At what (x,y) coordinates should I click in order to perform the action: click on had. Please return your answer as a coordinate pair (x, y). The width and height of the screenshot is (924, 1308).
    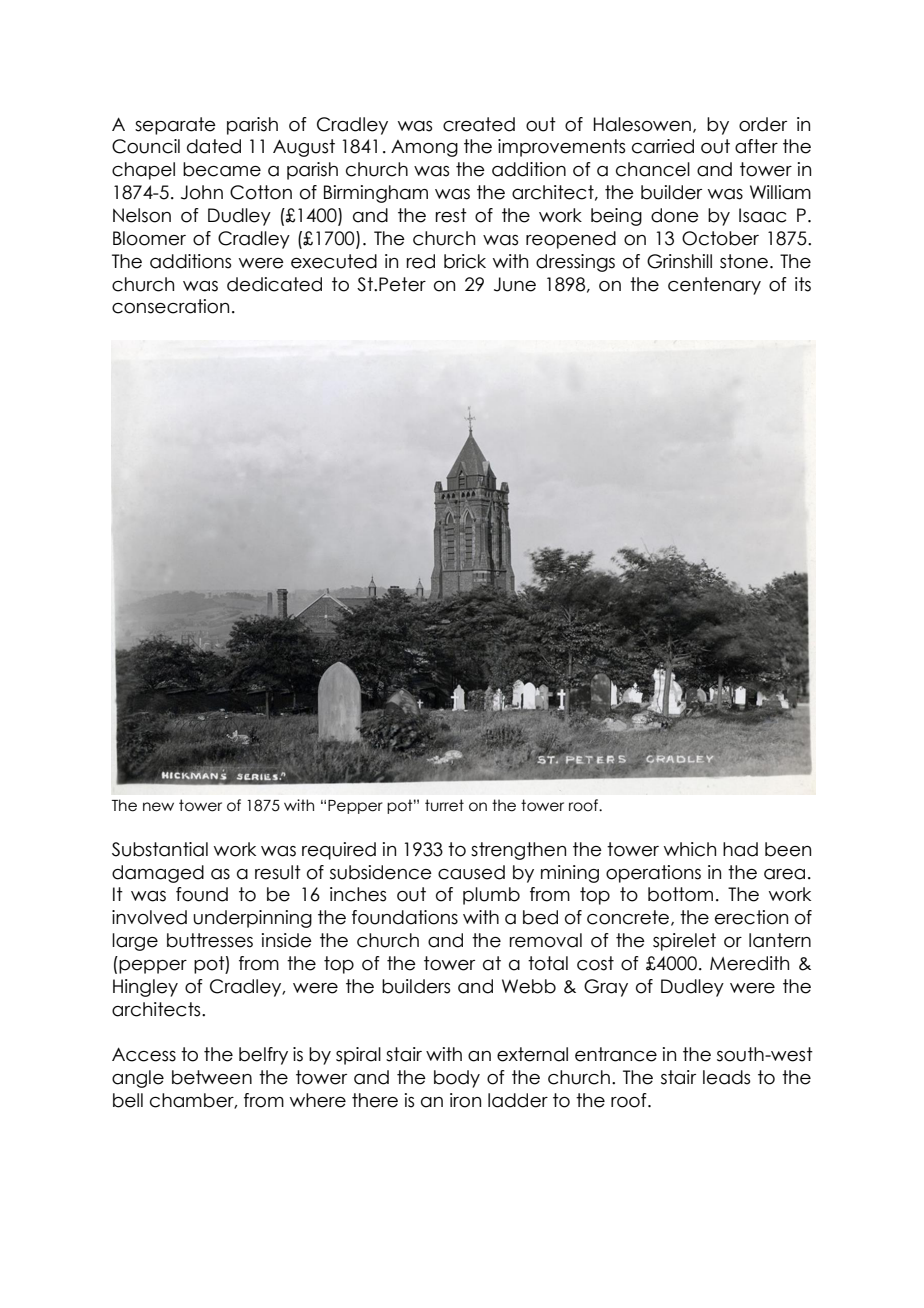
    Looking at the image, I should click on (740, 849).
